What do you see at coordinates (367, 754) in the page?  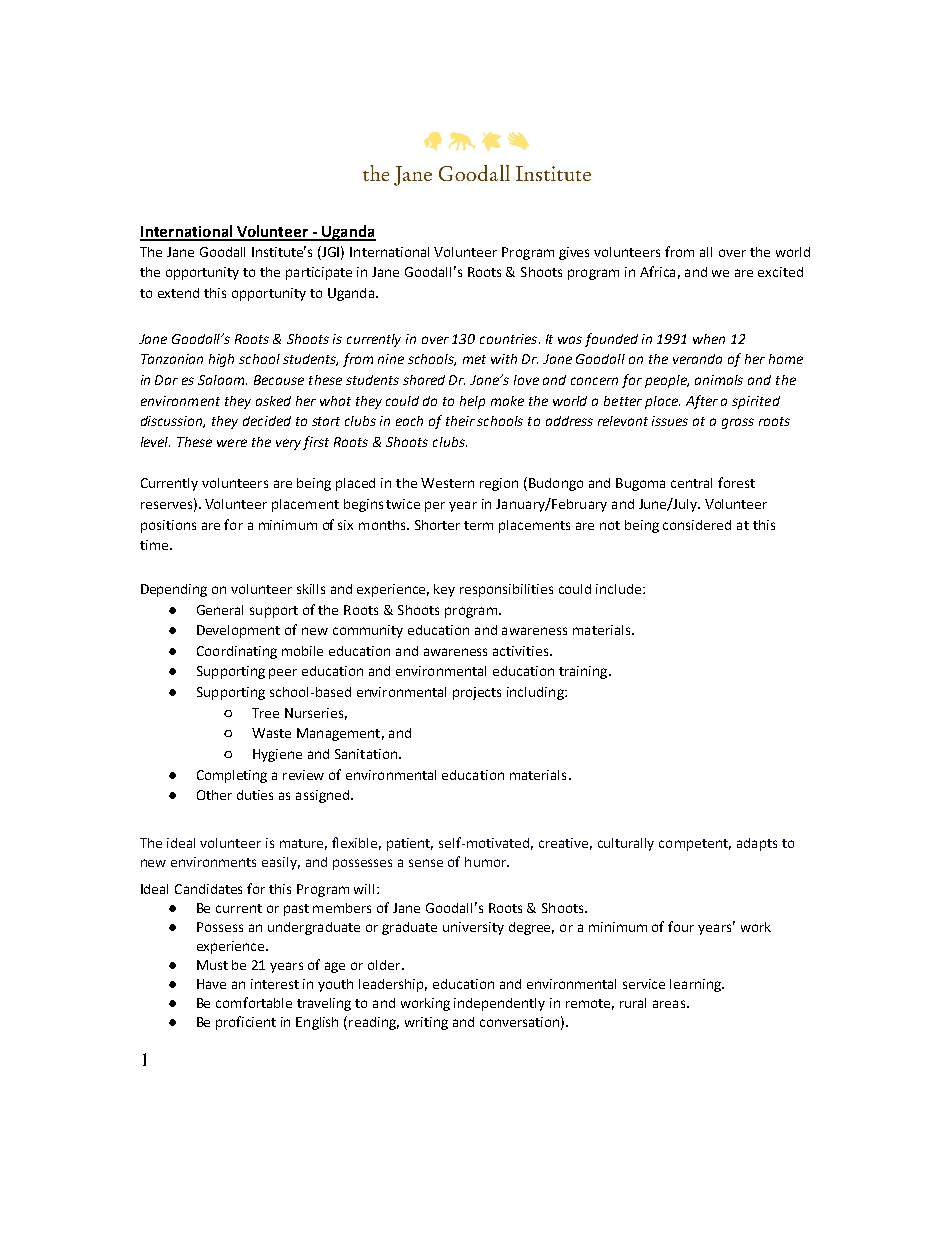 I see `Sanitation` at bounding box center [367, 754].
